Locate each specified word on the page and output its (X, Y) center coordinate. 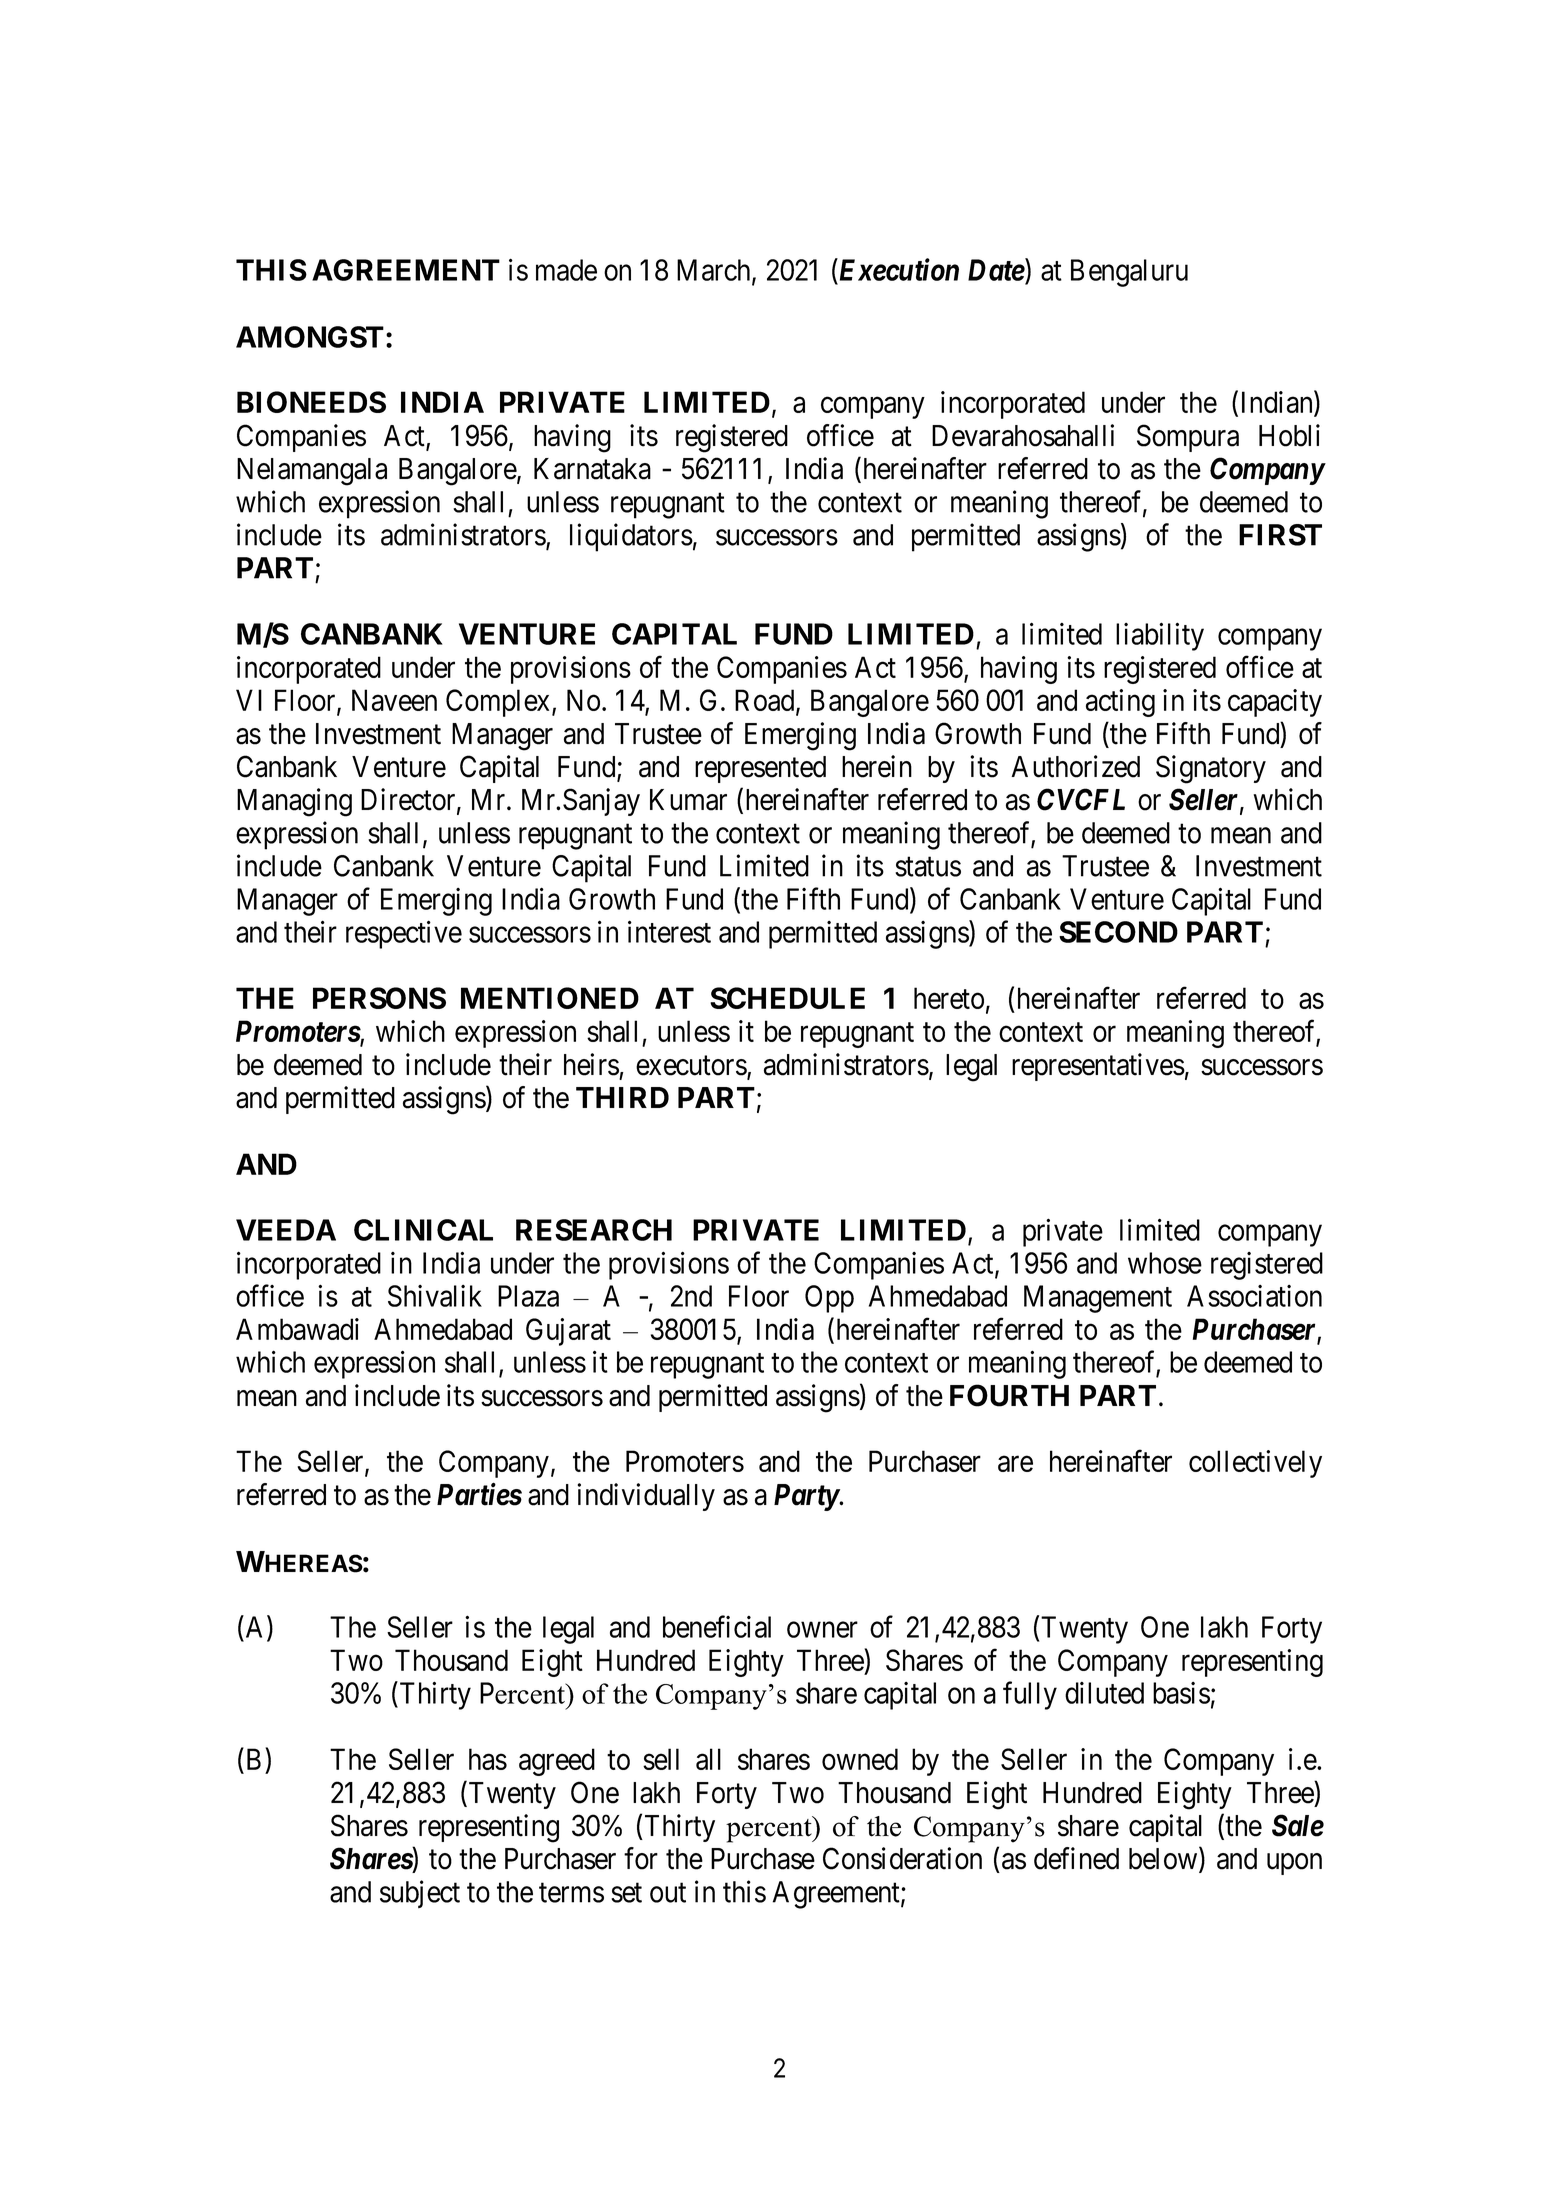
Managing (294, 802)
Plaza (528, 1296)
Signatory (1211, 769)
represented (760, 769)
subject (420, 1894)
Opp (829, 1299)
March (715, 271)
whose (1165, 1263)
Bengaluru (1129, 273)
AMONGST (310, 337)
